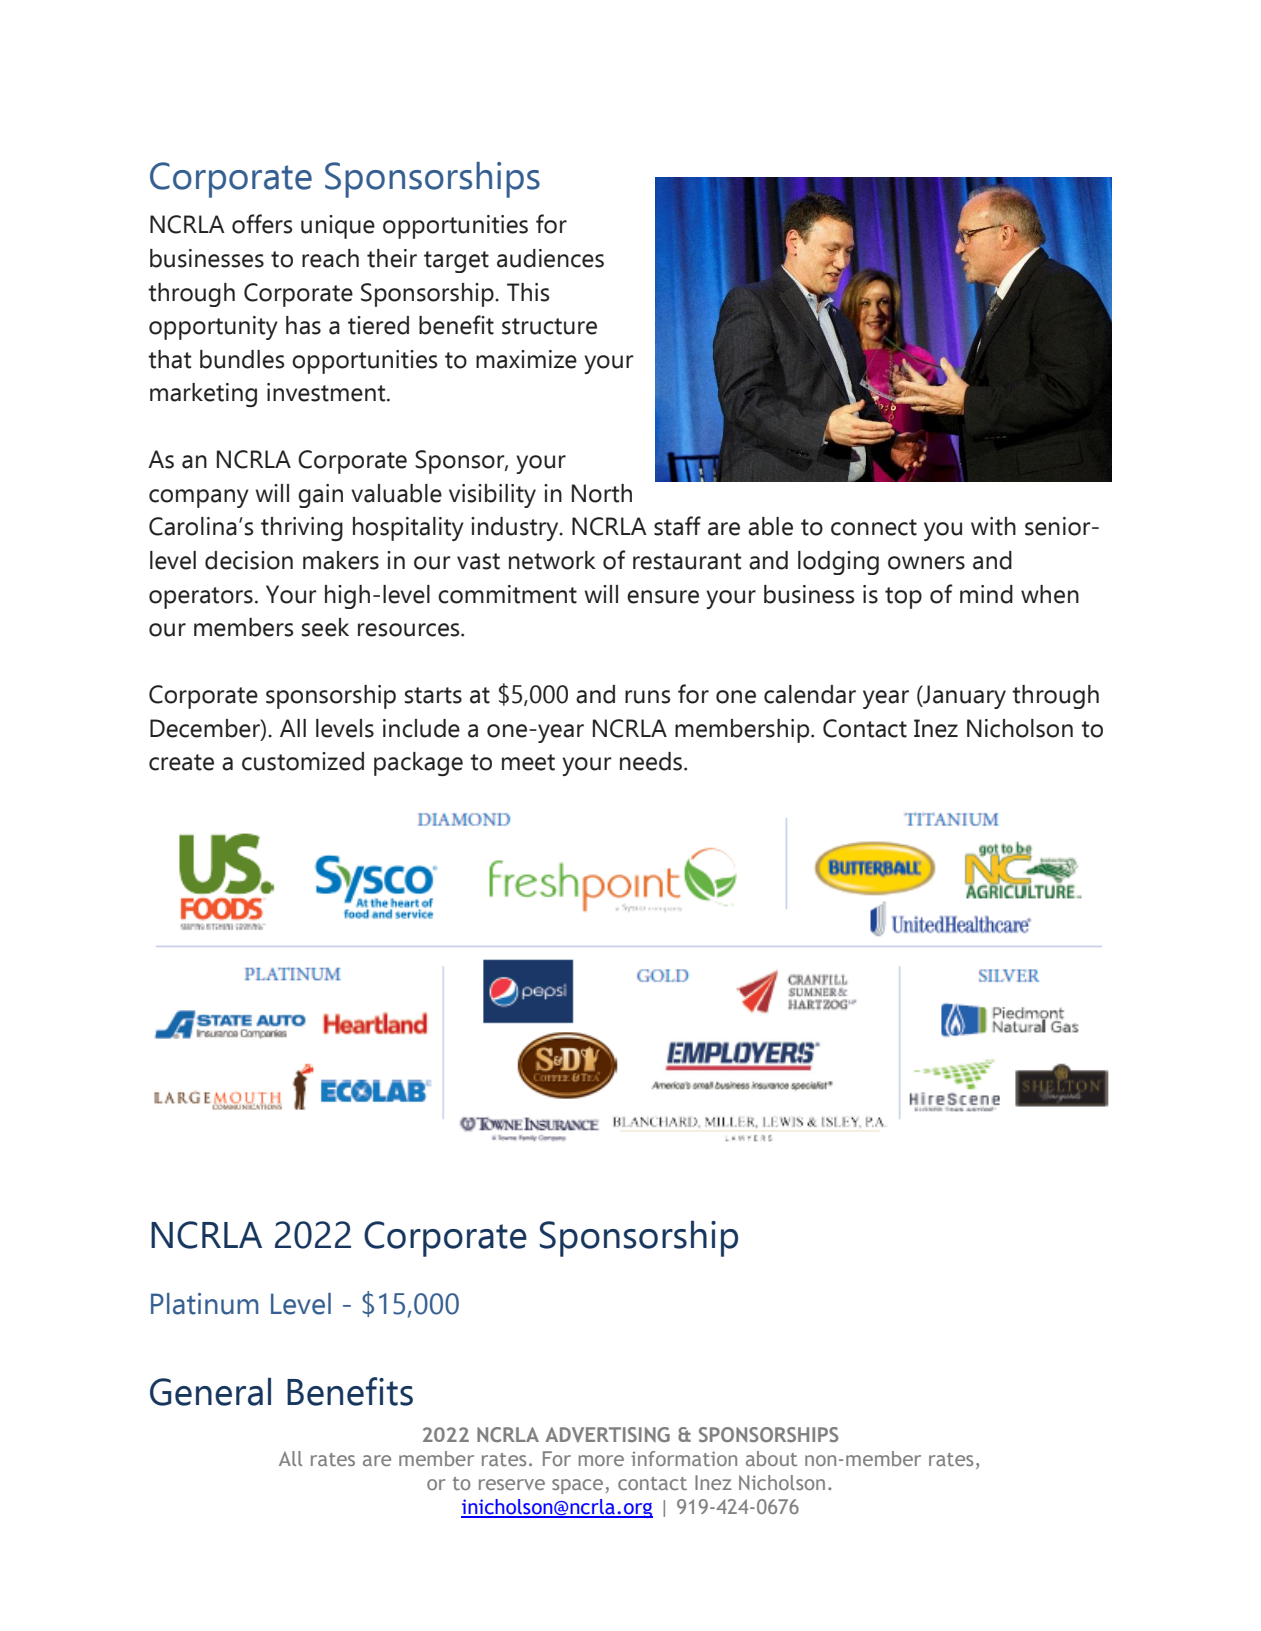 This screenshot has height=1631, width=1261. Describe the element at coordinates (926, 563) in the screenshot. I see `owners` at that location.
